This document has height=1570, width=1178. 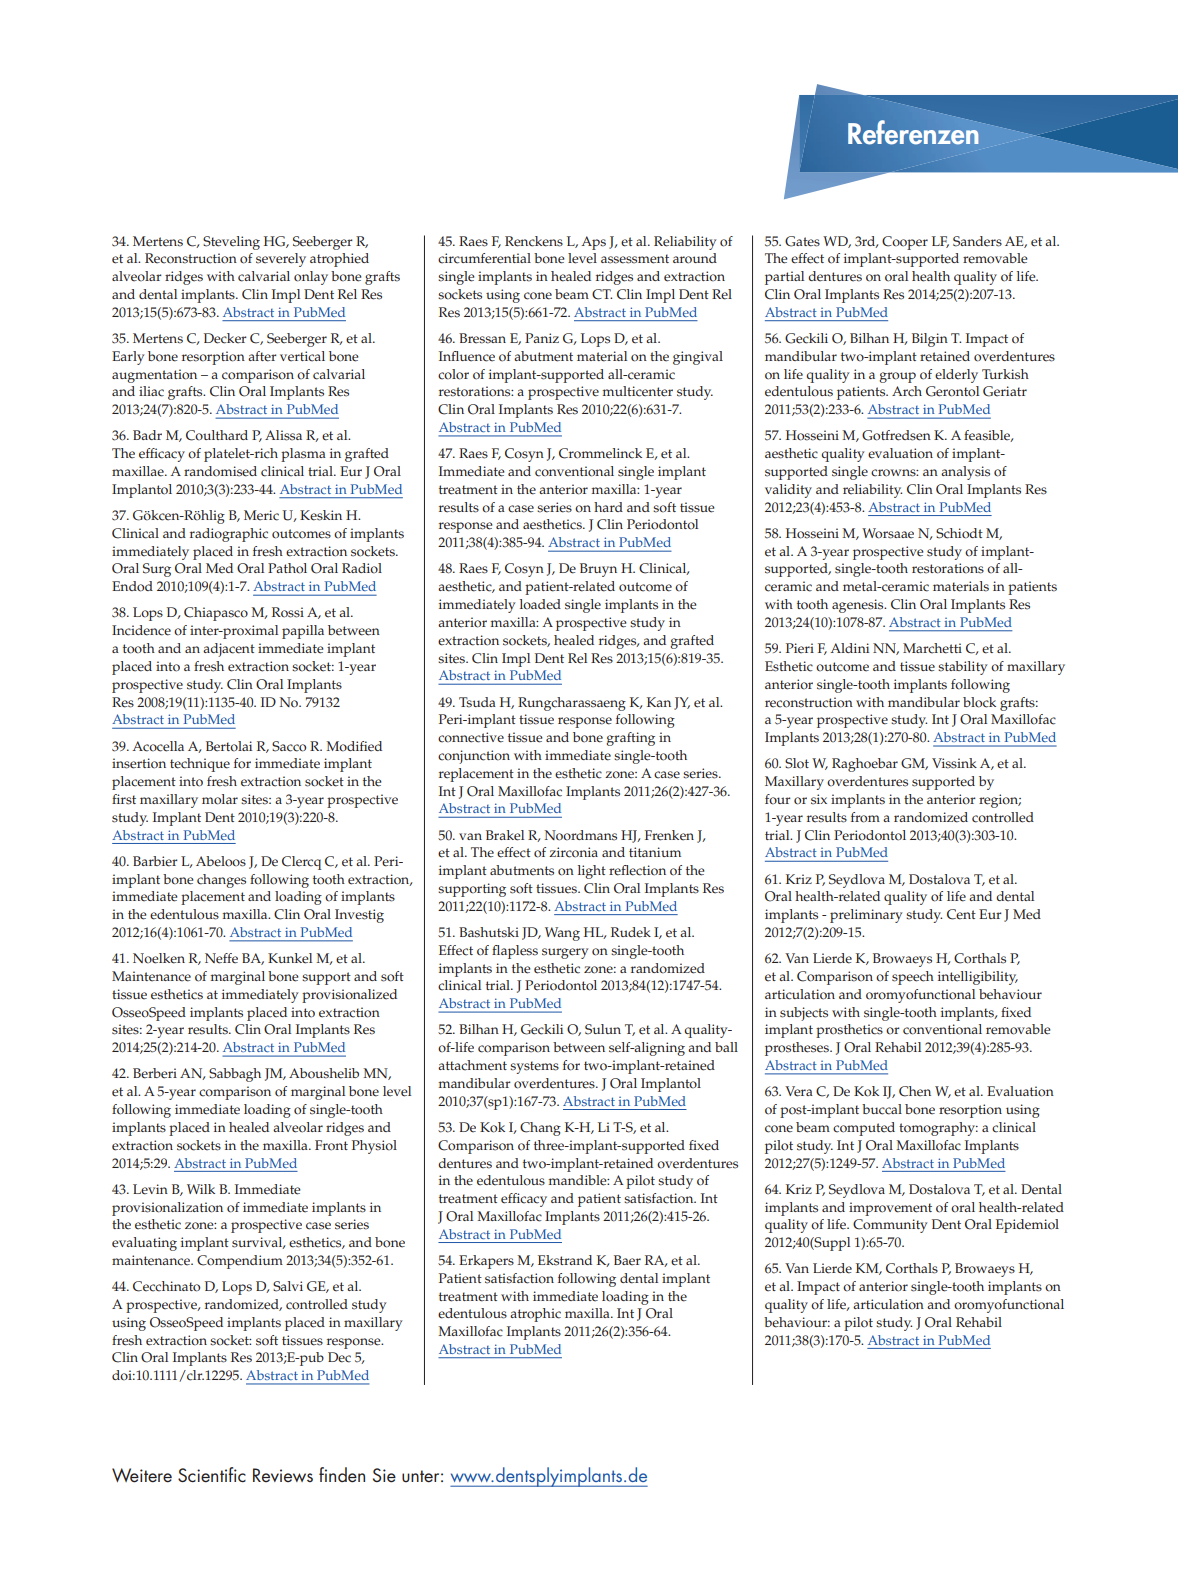 What do you see at coordinates (890, 1226) in the document?
I see `Community` at bounding box center [890, 1226].
